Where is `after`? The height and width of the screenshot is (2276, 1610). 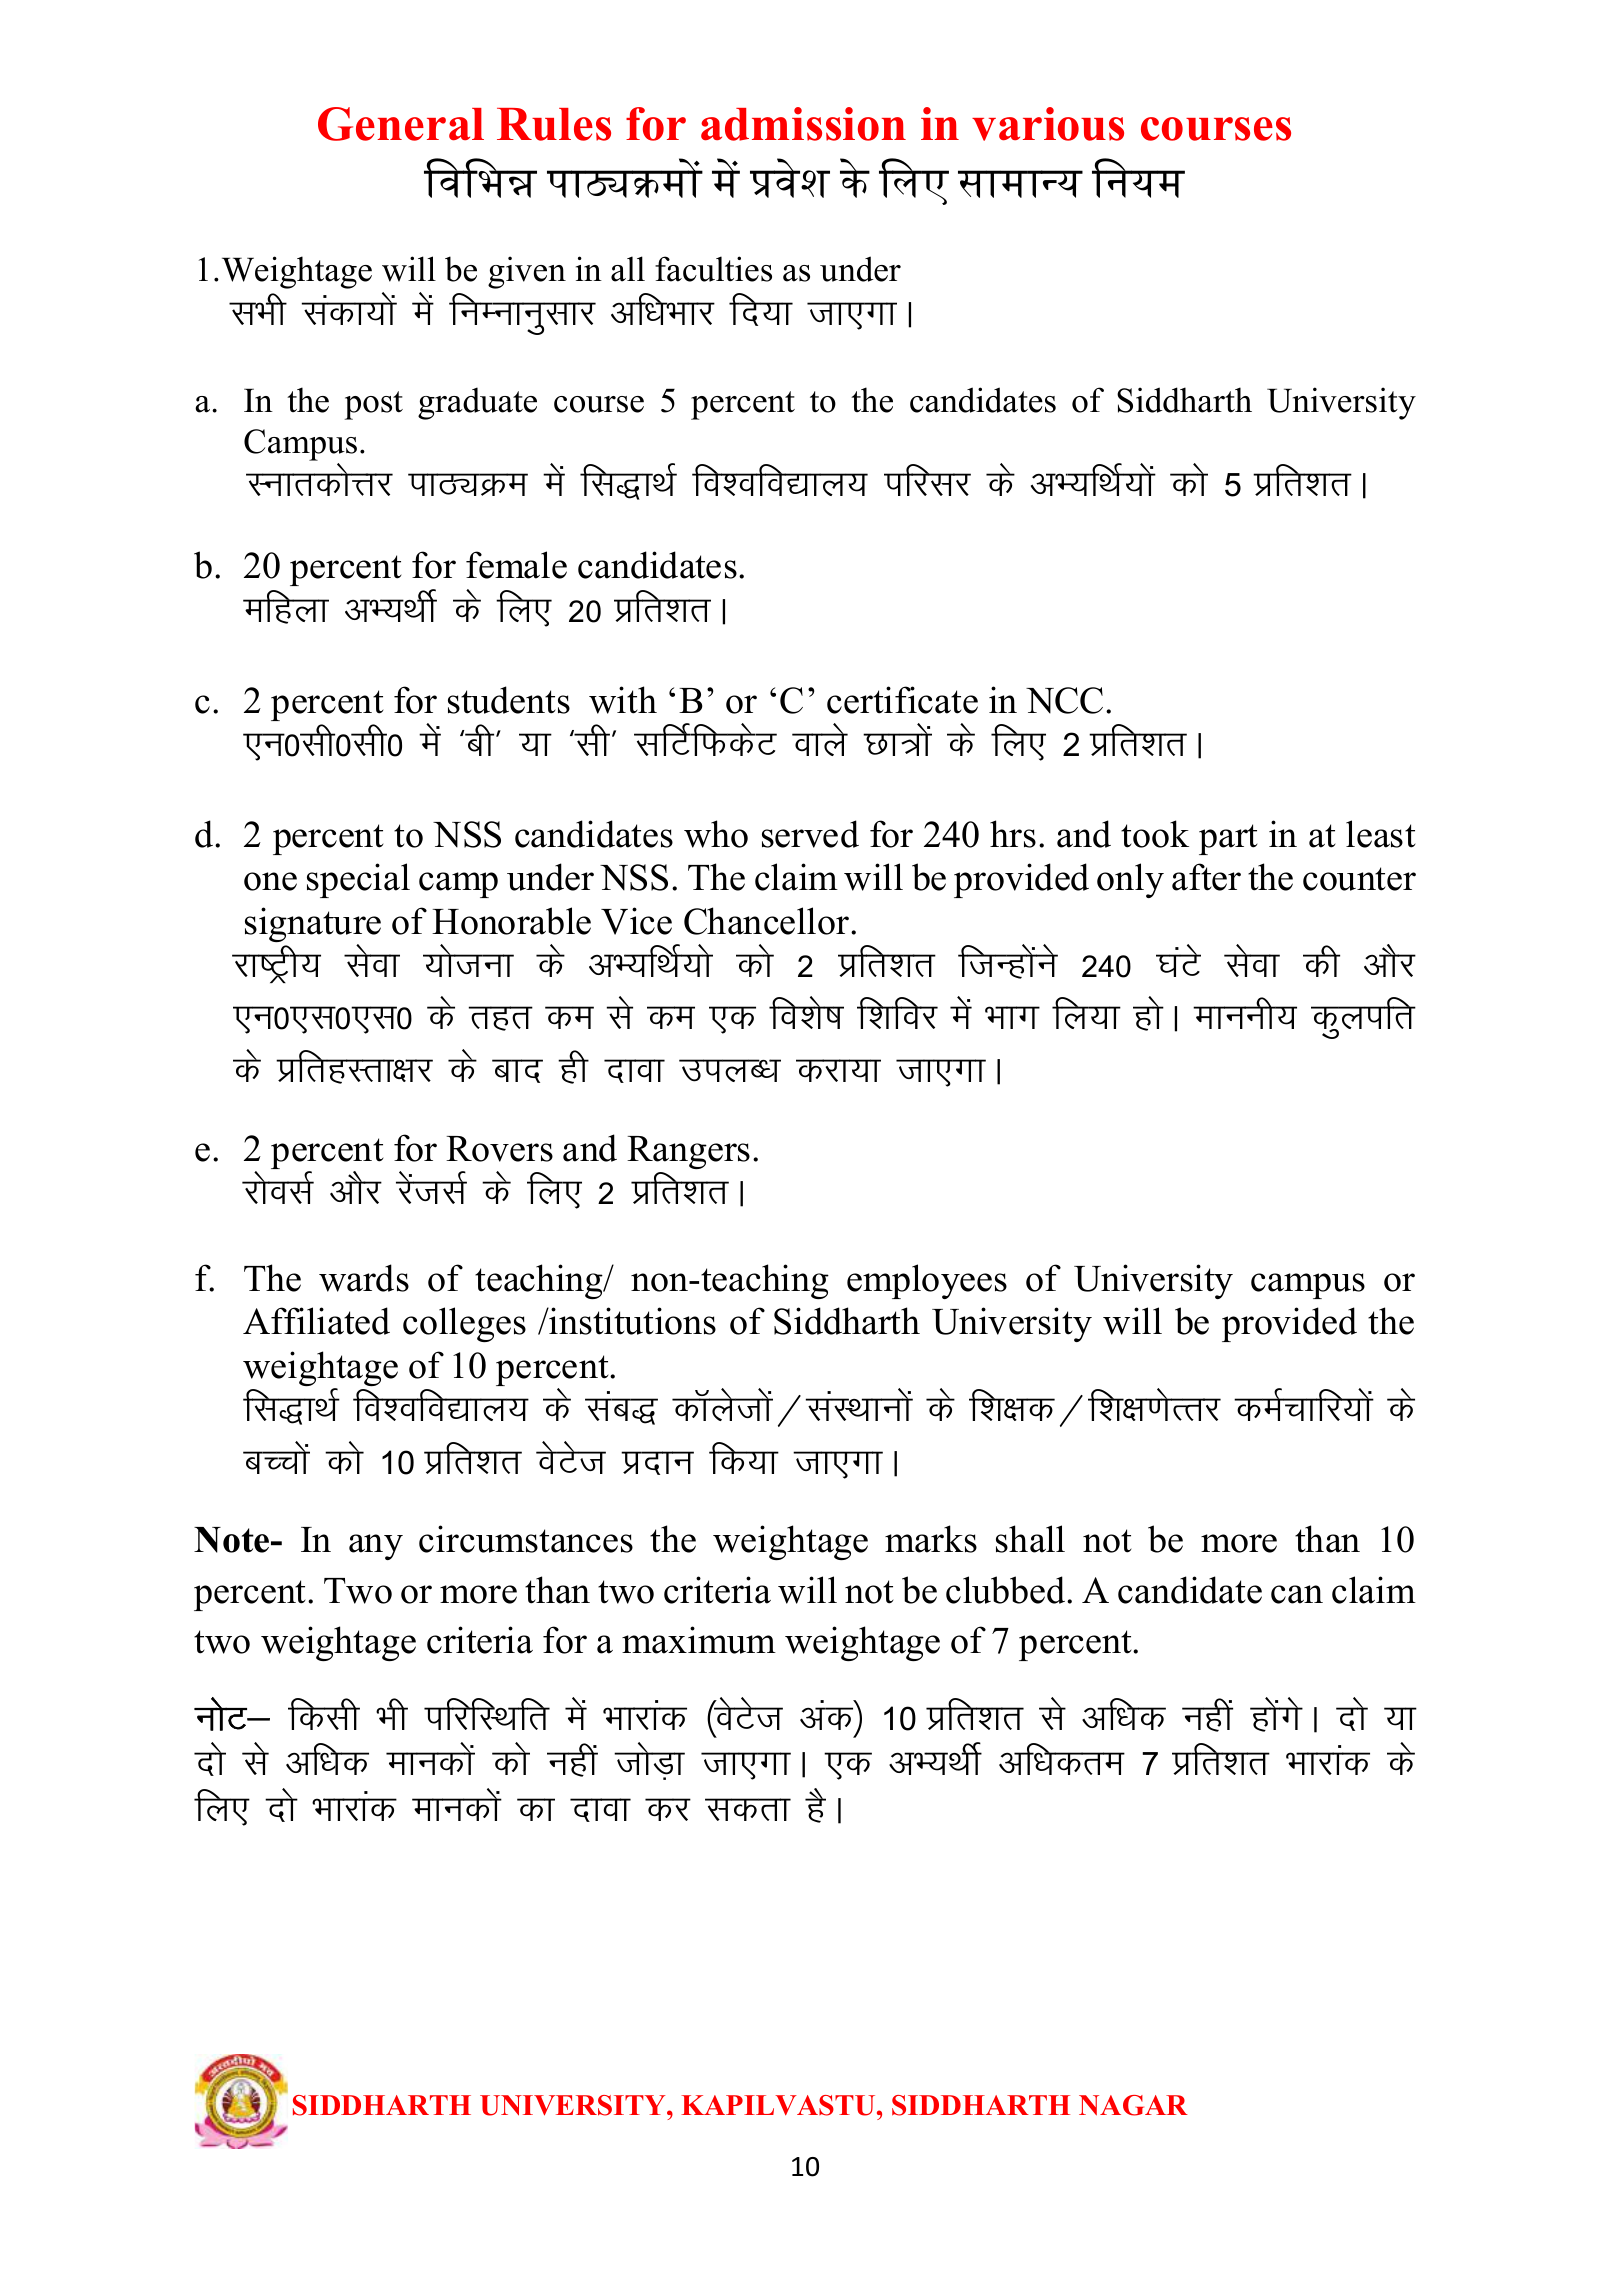
after is located at coordinates (1206, 877).
